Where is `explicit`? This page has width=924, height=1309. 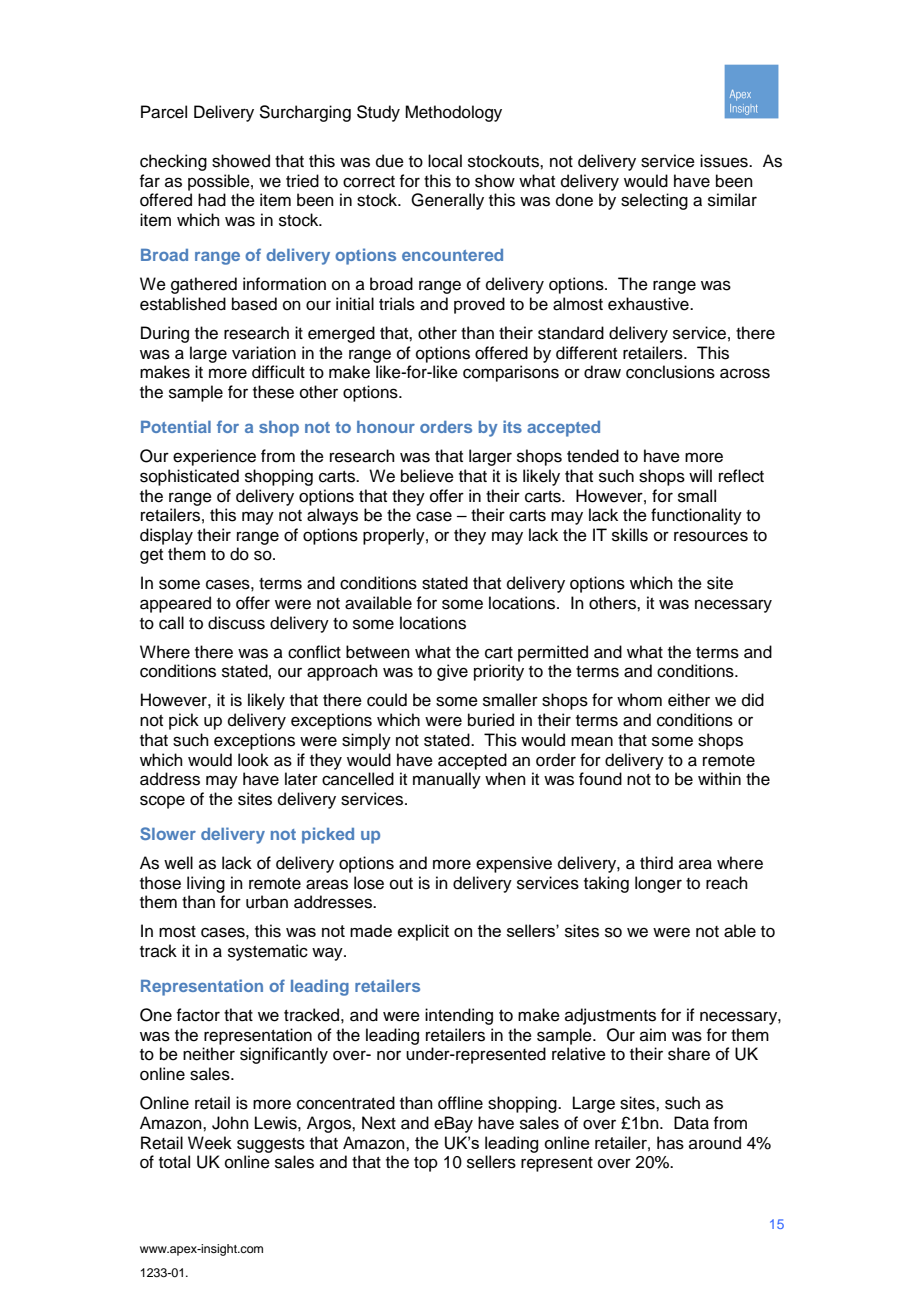 explicit is located at coordinates (423, 932).
